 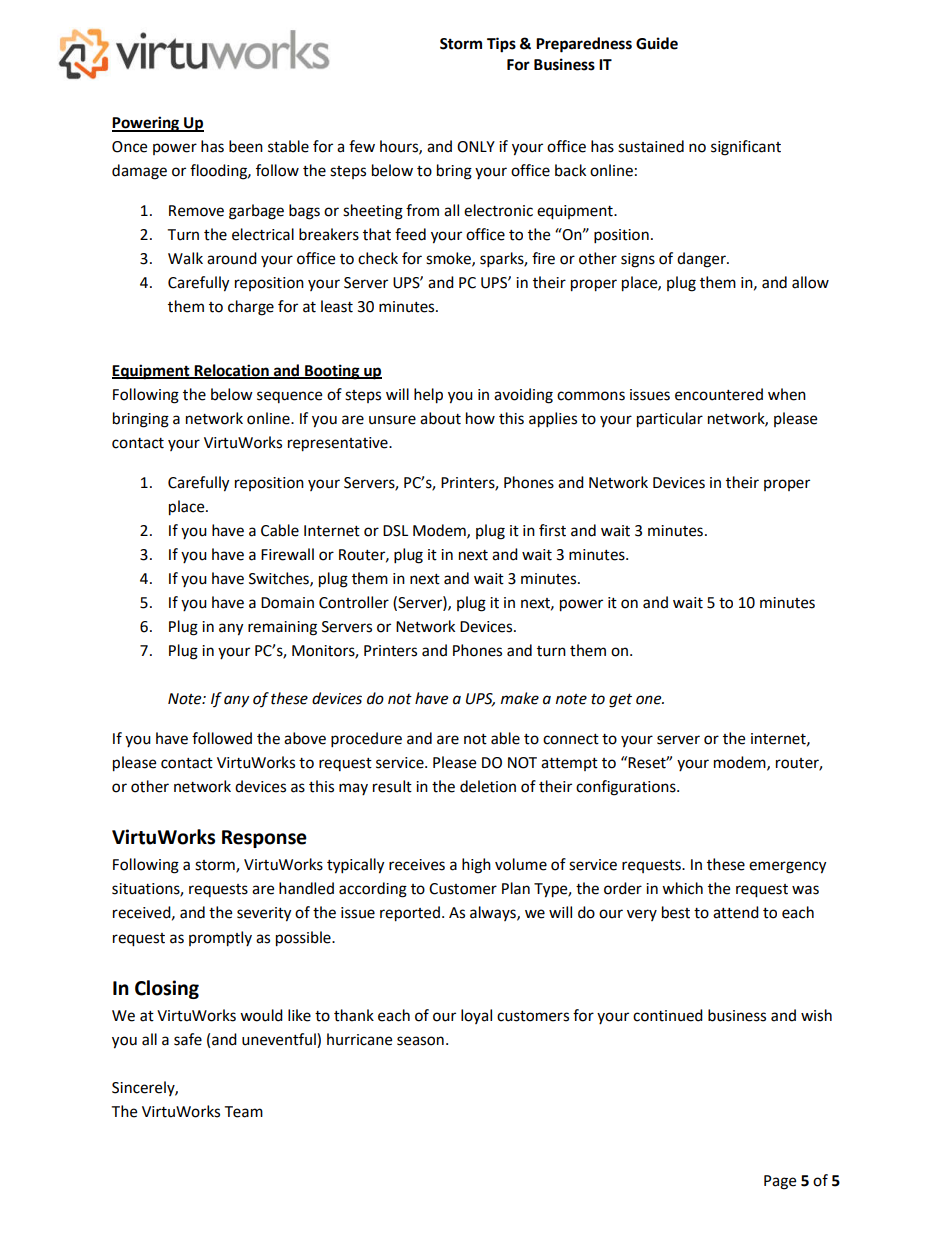 What do you see at coordinates (520, 698) in the screenshot?
I see `make` at bounding box center [520, 698].
